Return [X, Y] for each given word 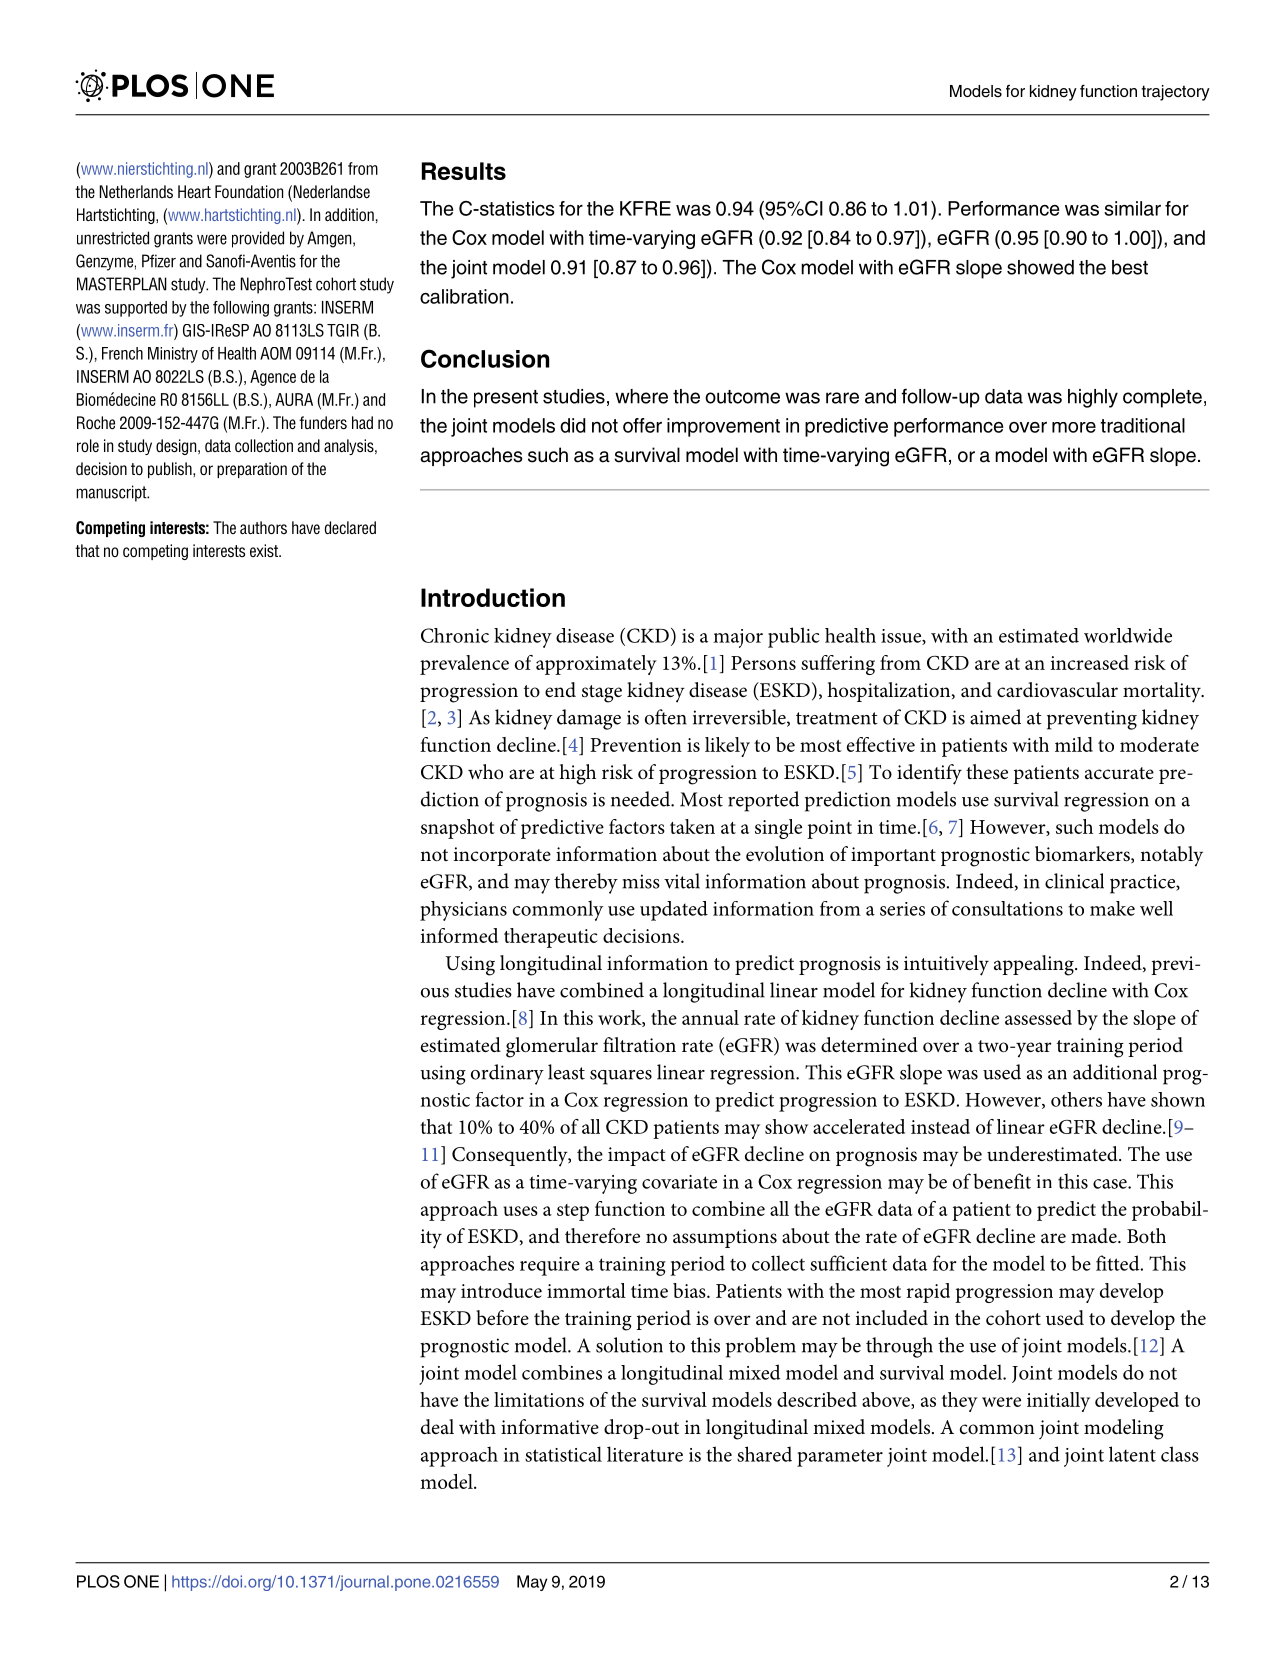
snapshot [458, 829]
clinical [1074, 881]
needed [641, 799]
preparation [252, 470]
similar [1132, 208]
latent [1132, 1454]
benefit [1002, 1181]
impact [636, 1156]
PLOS [98, 1581]
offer [642, 425]
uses [520, 1211]
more [1074, 427]
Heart [194, 191]
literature [645, 1454]
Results [464, 171]
